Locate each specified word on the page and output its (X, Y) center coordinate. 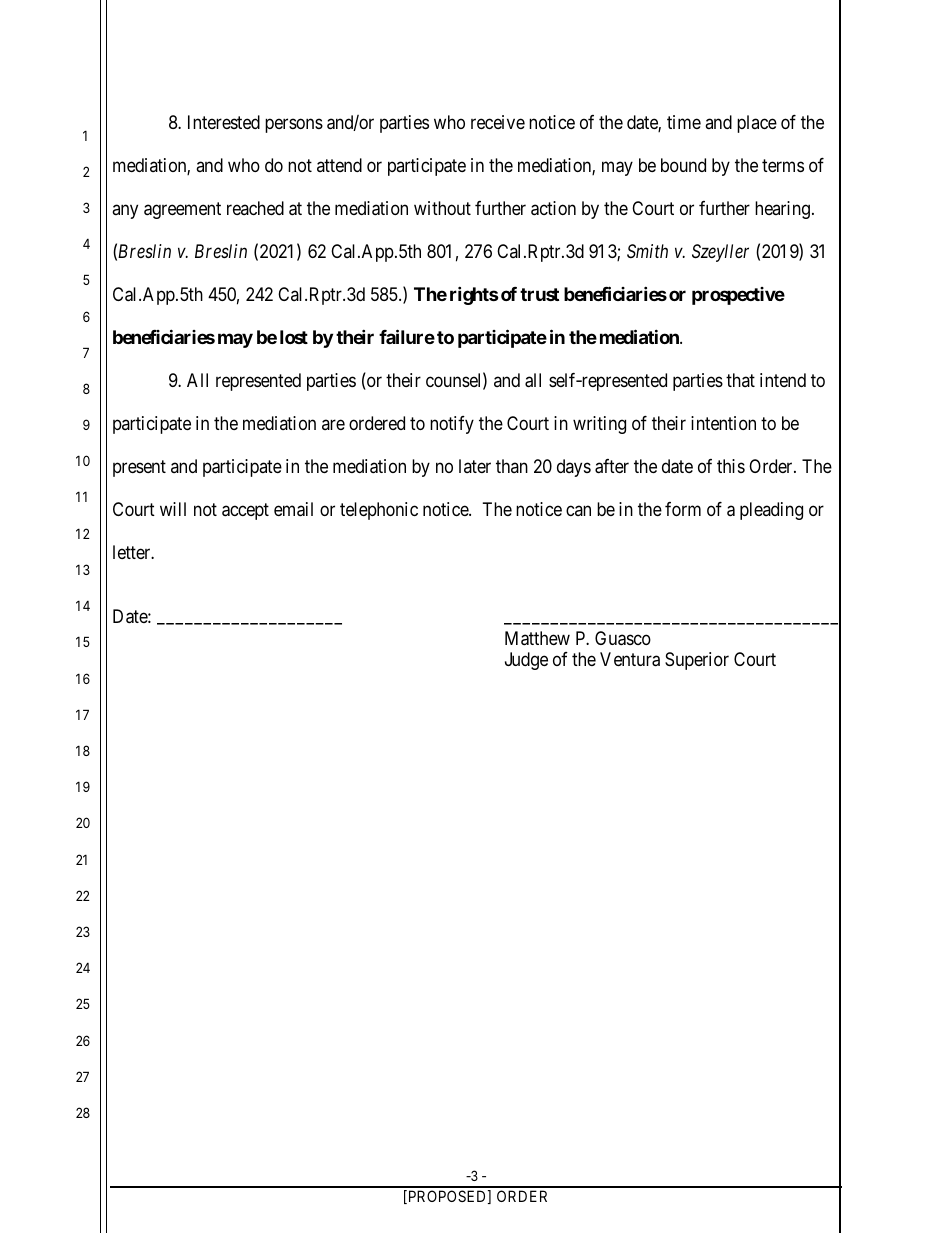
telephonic (379, 511)
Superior (697, 661)
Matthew (537, 638)
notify (452, 425)
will (173, 509)
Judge (526, 661)
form (683, 509)
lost (294, 337)
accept (245, 511)
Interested (224, 122)
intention (723, 423)
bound (683, 165)
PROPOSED (447, 1197)
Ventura (630, 659)
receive (498, 122)
